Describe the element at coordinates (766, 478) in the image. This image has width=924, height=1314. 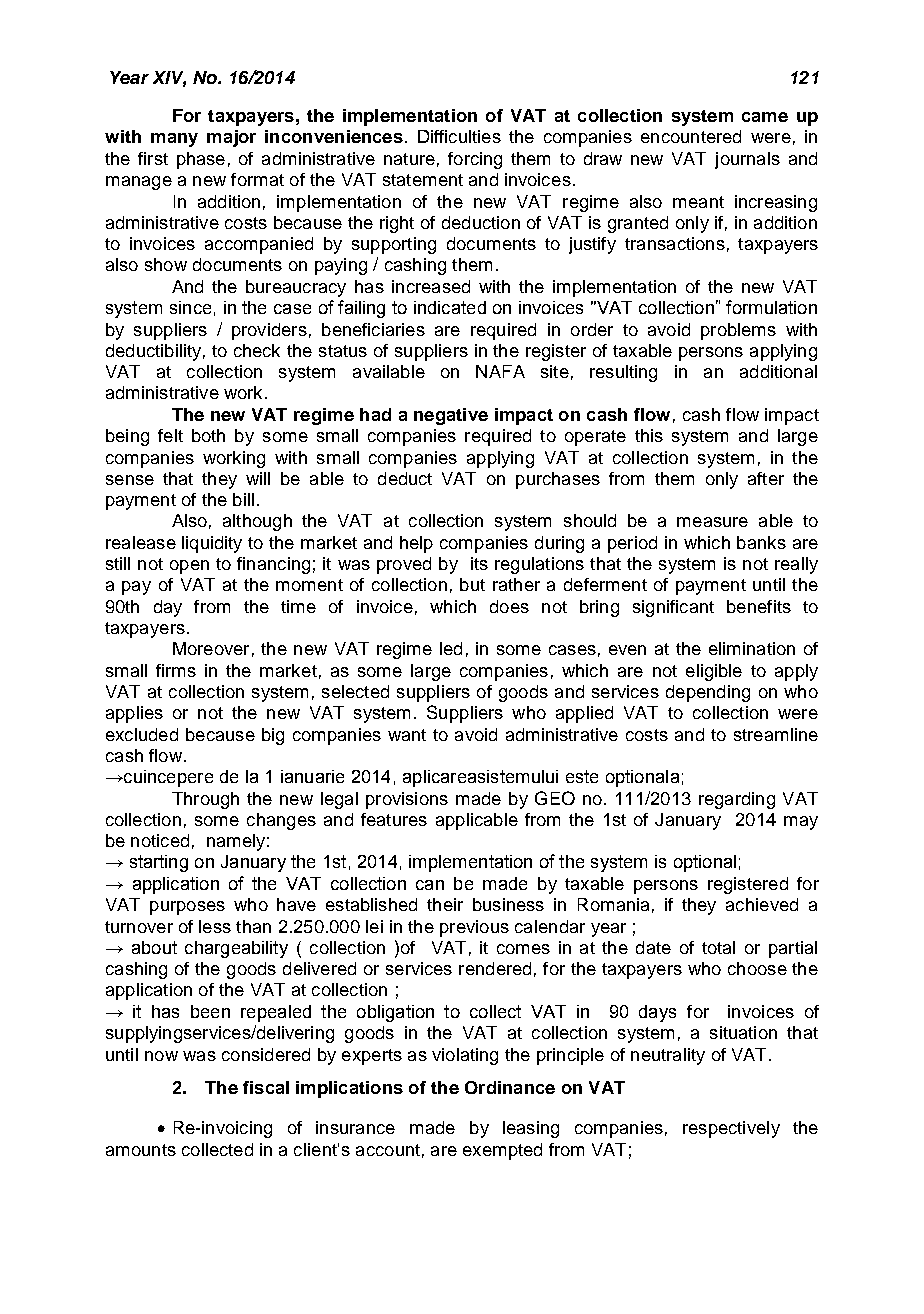
I see `after` at that location.
